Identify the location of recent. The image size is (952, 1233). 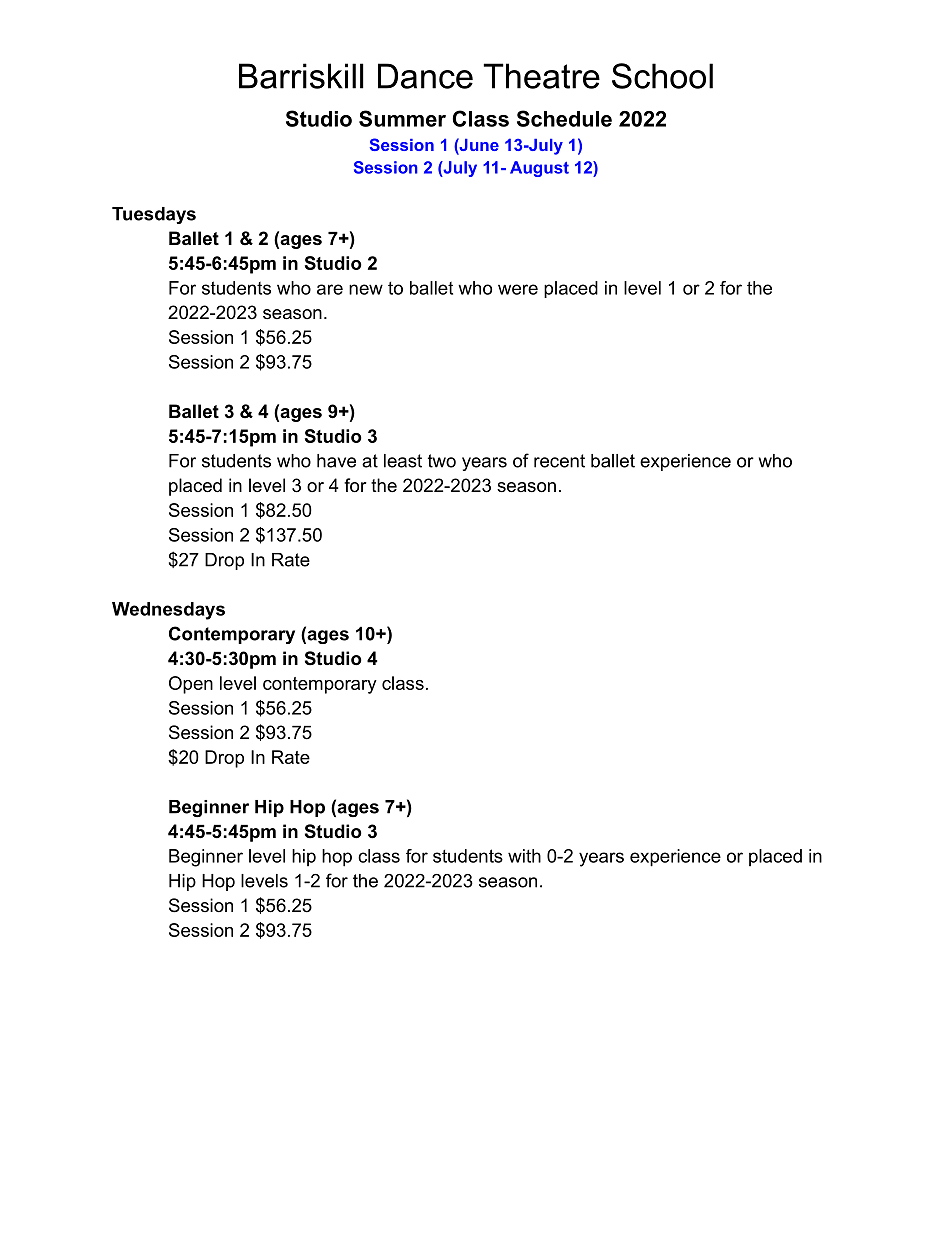
(559, 461).
